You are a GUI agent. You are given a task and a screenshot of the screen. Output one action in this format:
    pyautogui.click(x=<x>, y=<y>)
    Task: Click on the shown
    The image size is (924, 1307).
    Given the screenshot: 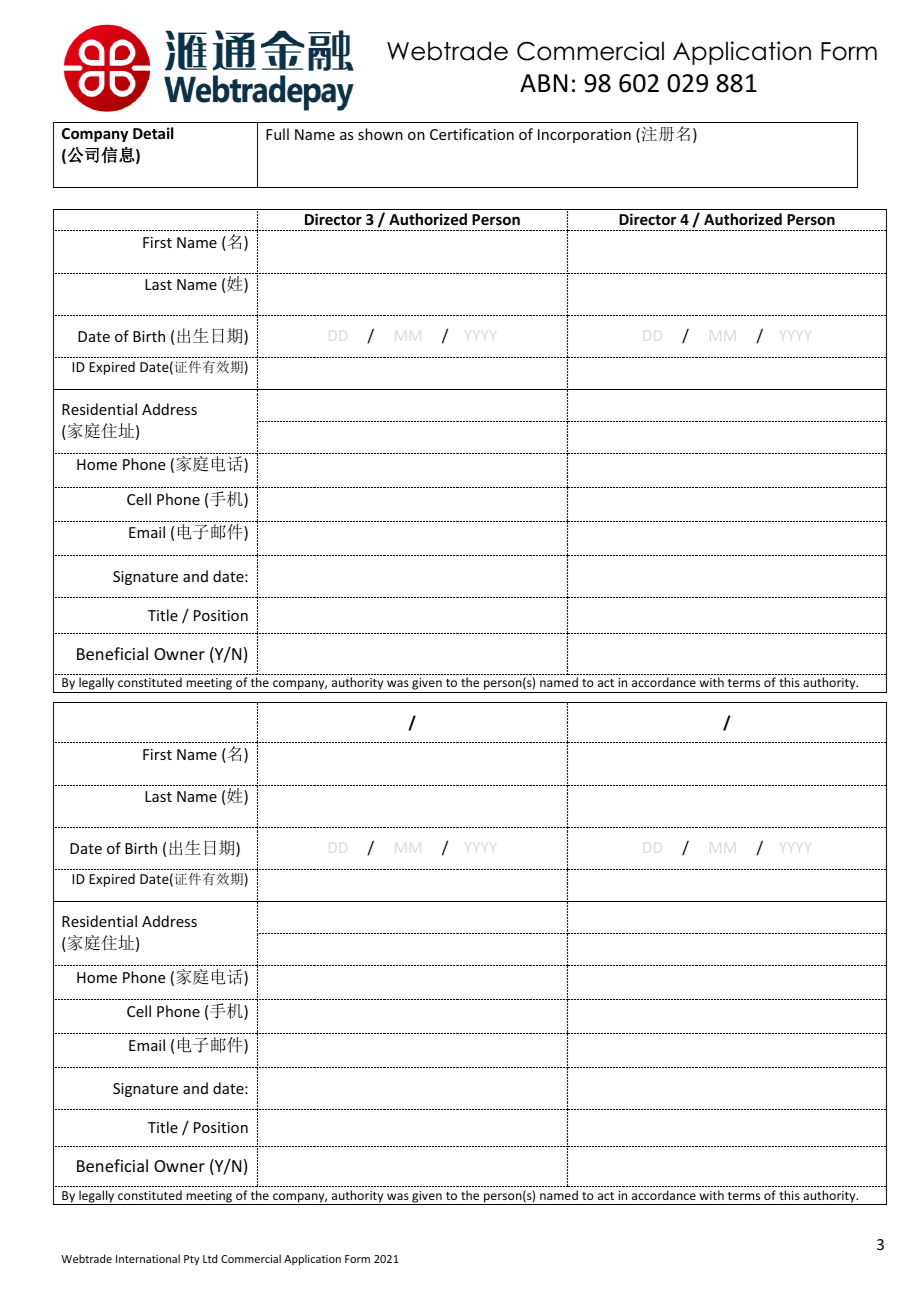 What is the action you would take?
    pyautogui.click(x=380, y=134)
